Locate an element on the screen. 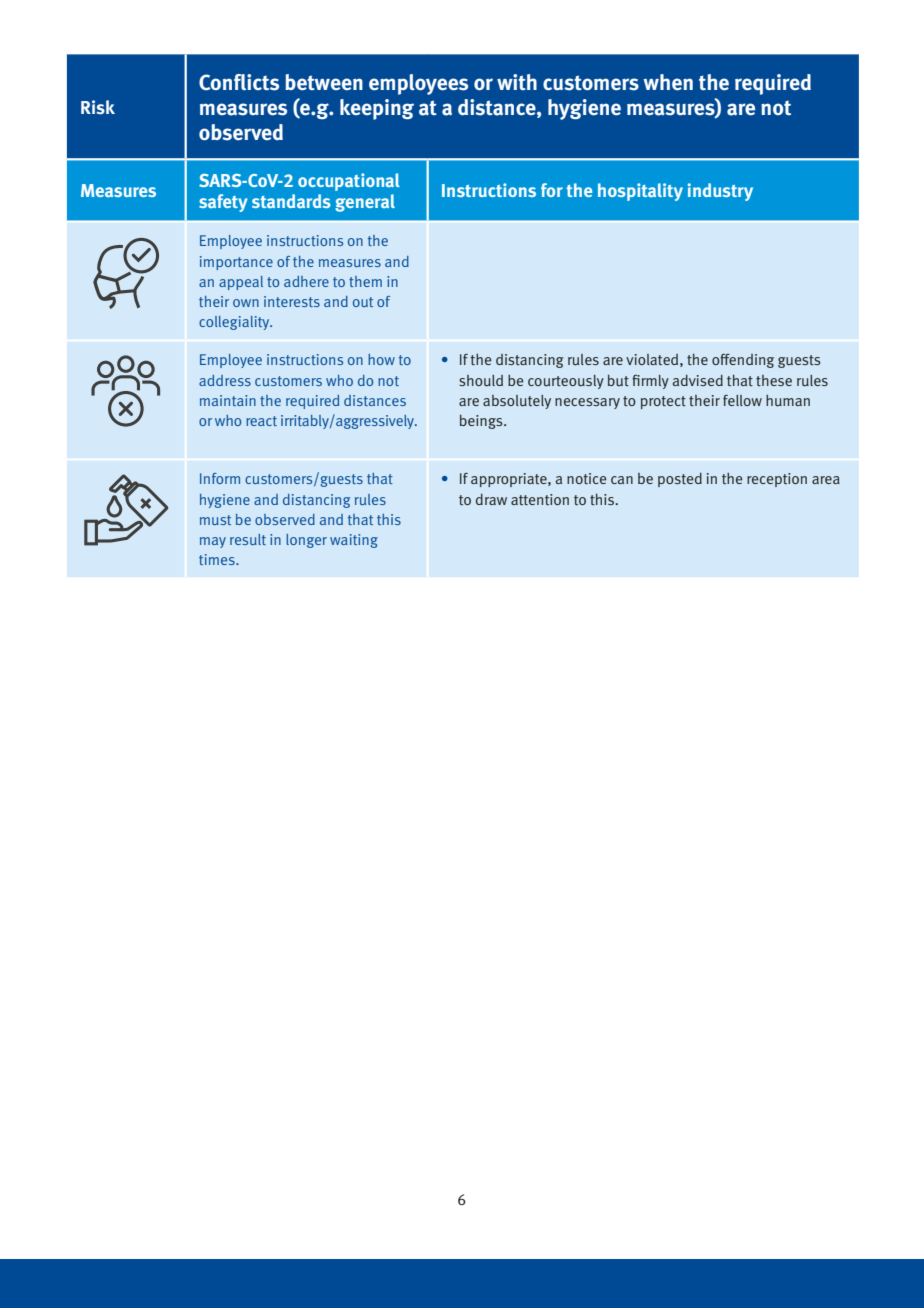  when is located at coordinates (668, 82).
